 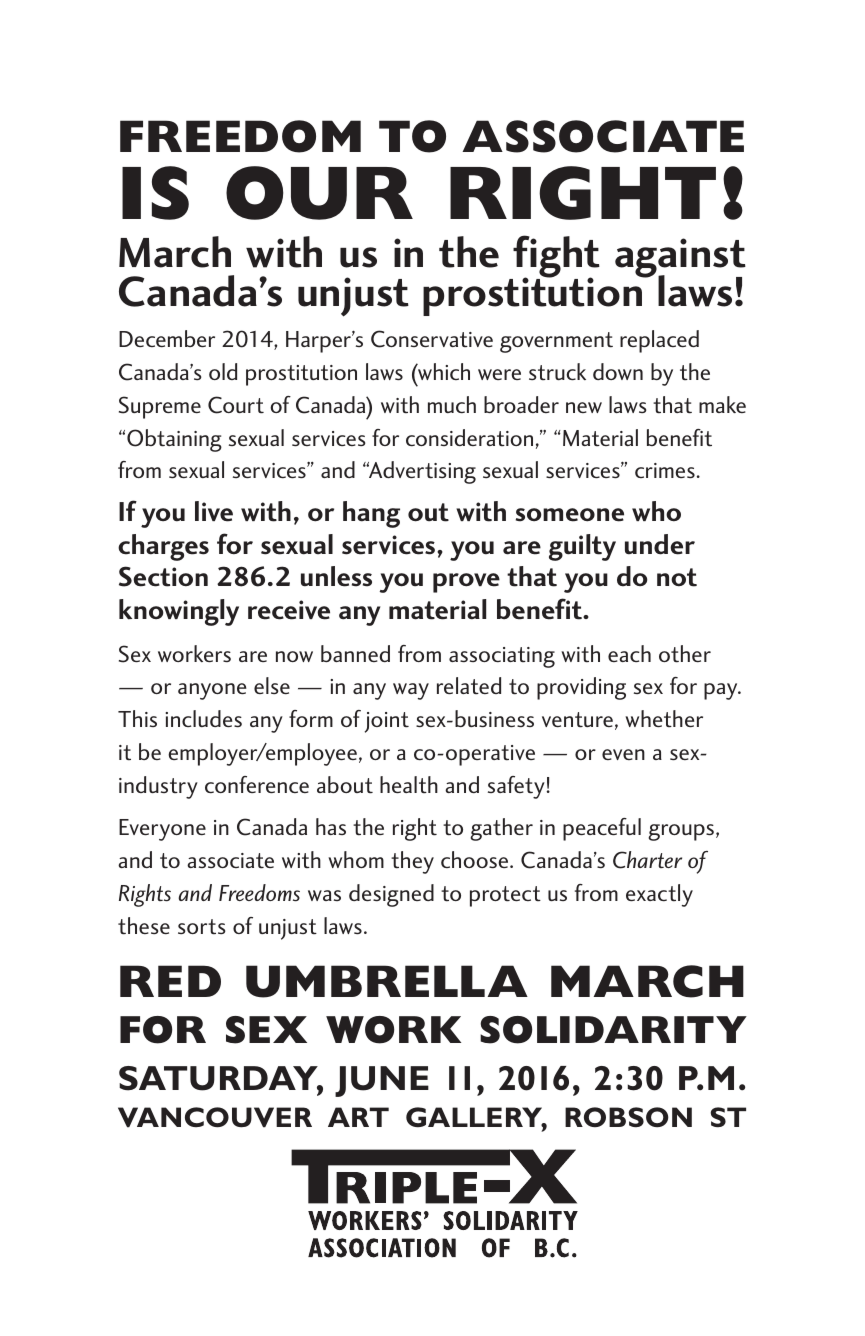 I want to click on June, so click(x=382, y=1081).
